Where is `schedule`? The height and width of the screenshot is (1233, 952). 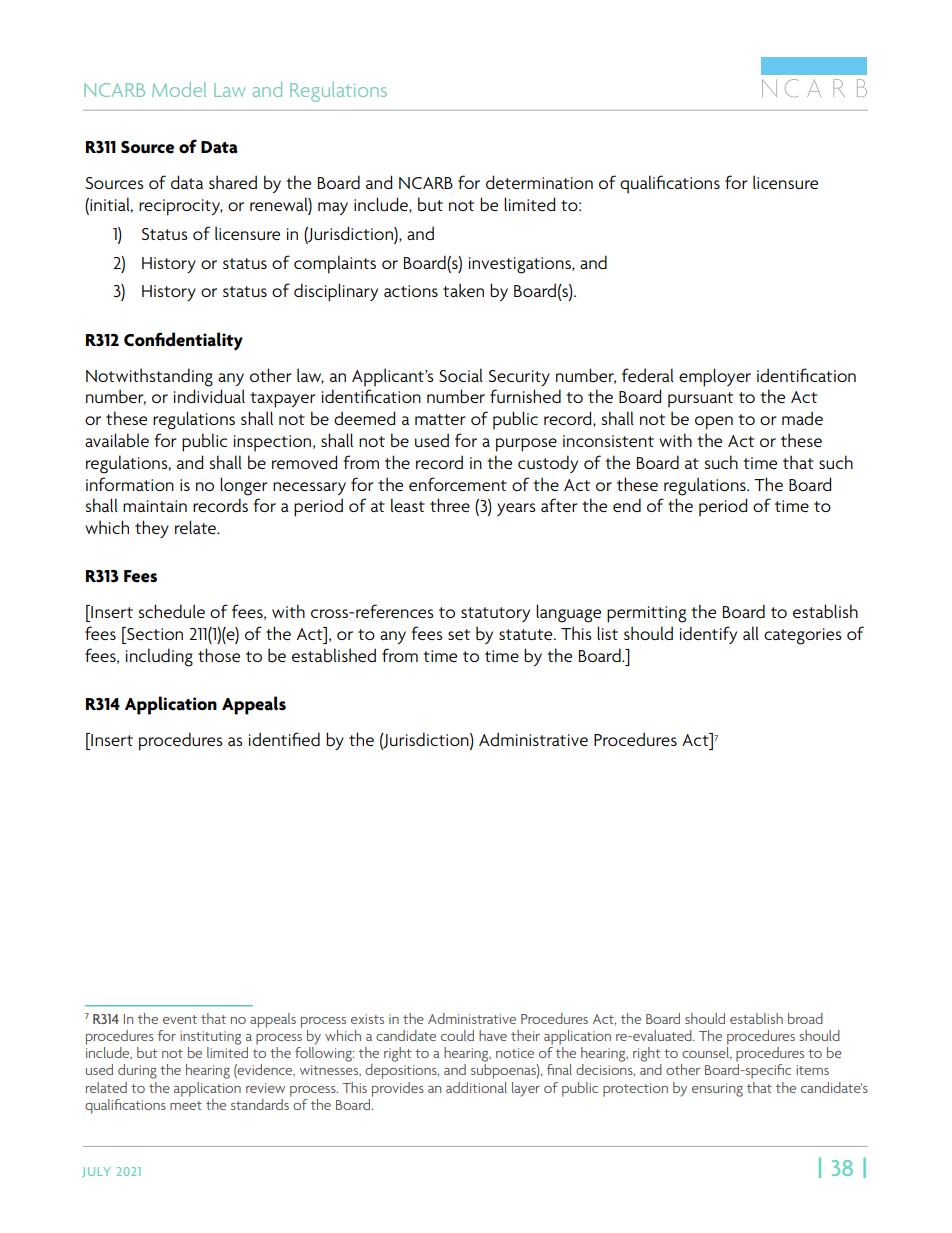
schedule is located at coordinates (172, 611).
